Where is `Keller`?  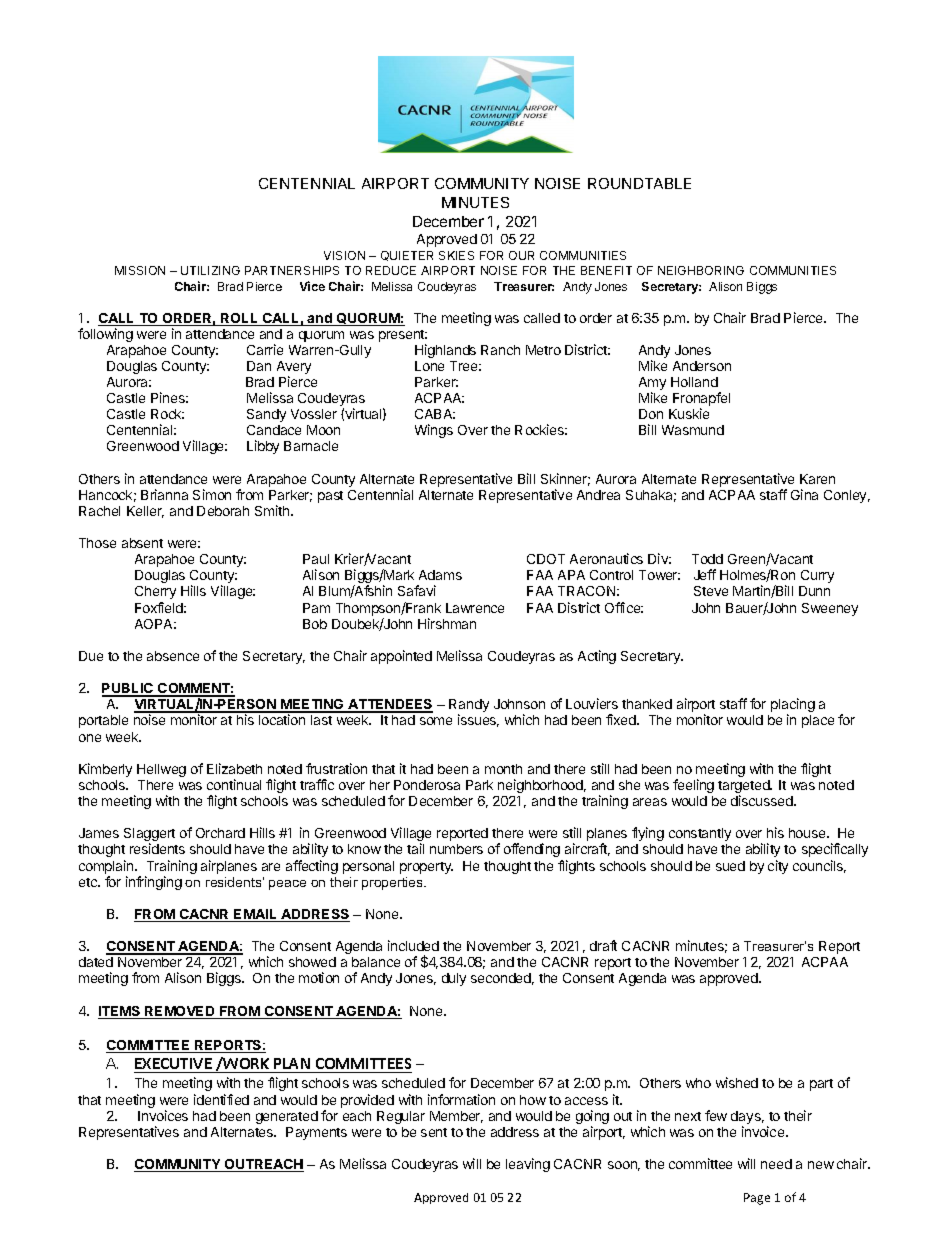 Keller is located at coordinates (145, 512).
